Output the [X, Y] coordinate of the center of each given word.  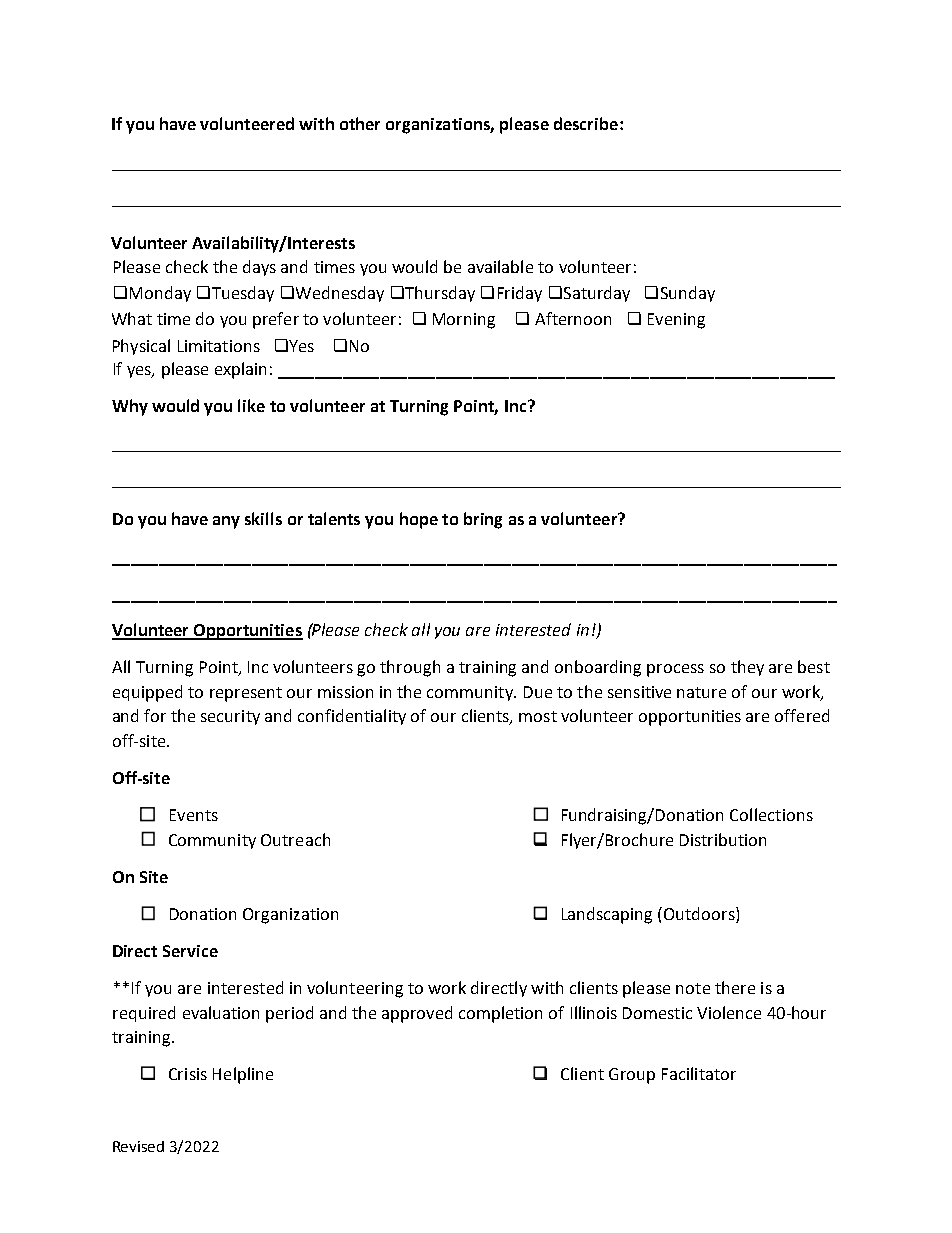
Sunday [688, 294]
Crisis [188, 1074]
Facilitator [699, 1073]
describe [586, 123]
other [360, 123]
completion [500, 1014]
